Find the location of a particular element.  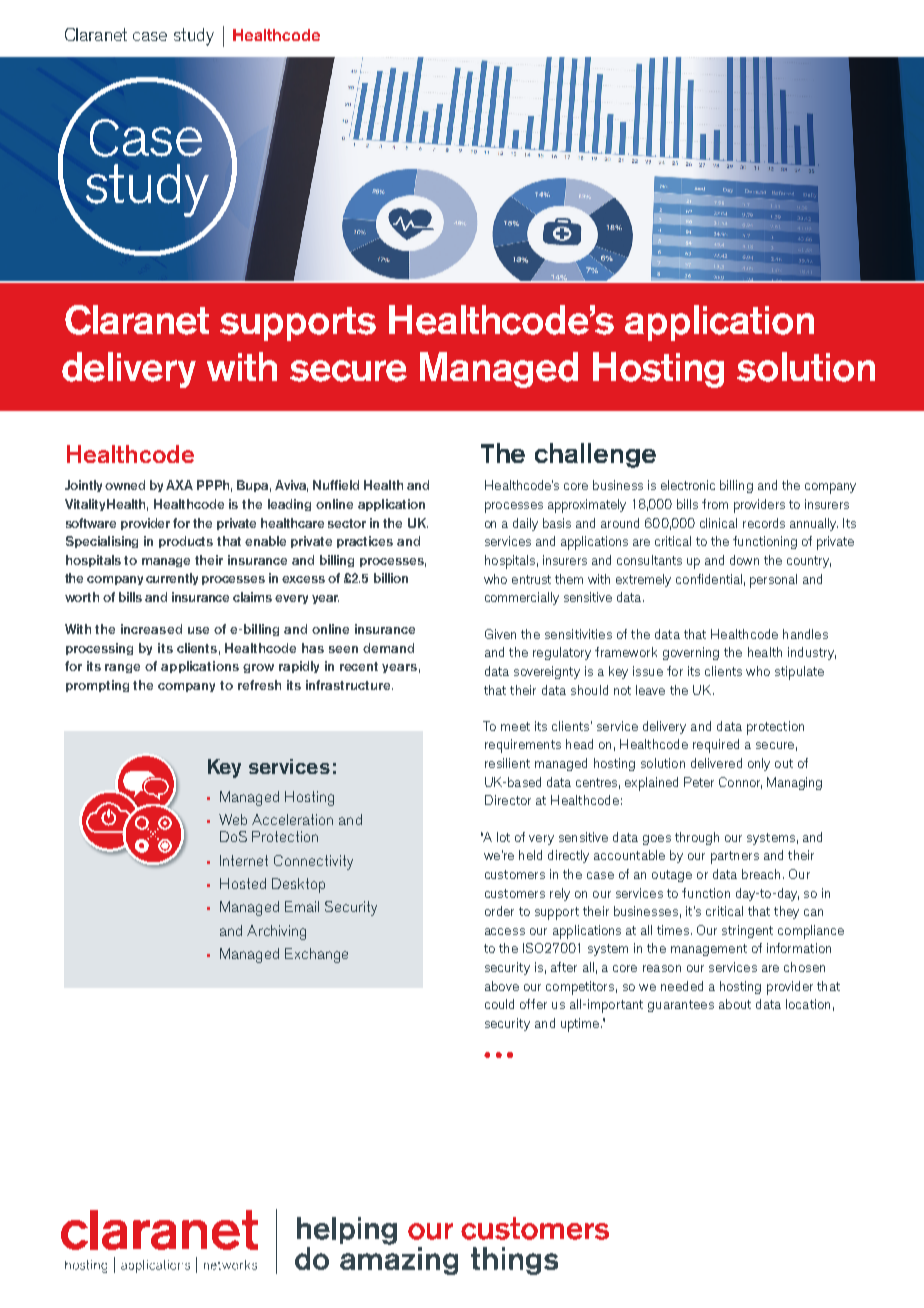

about is located at coordinates (735, 1004).
